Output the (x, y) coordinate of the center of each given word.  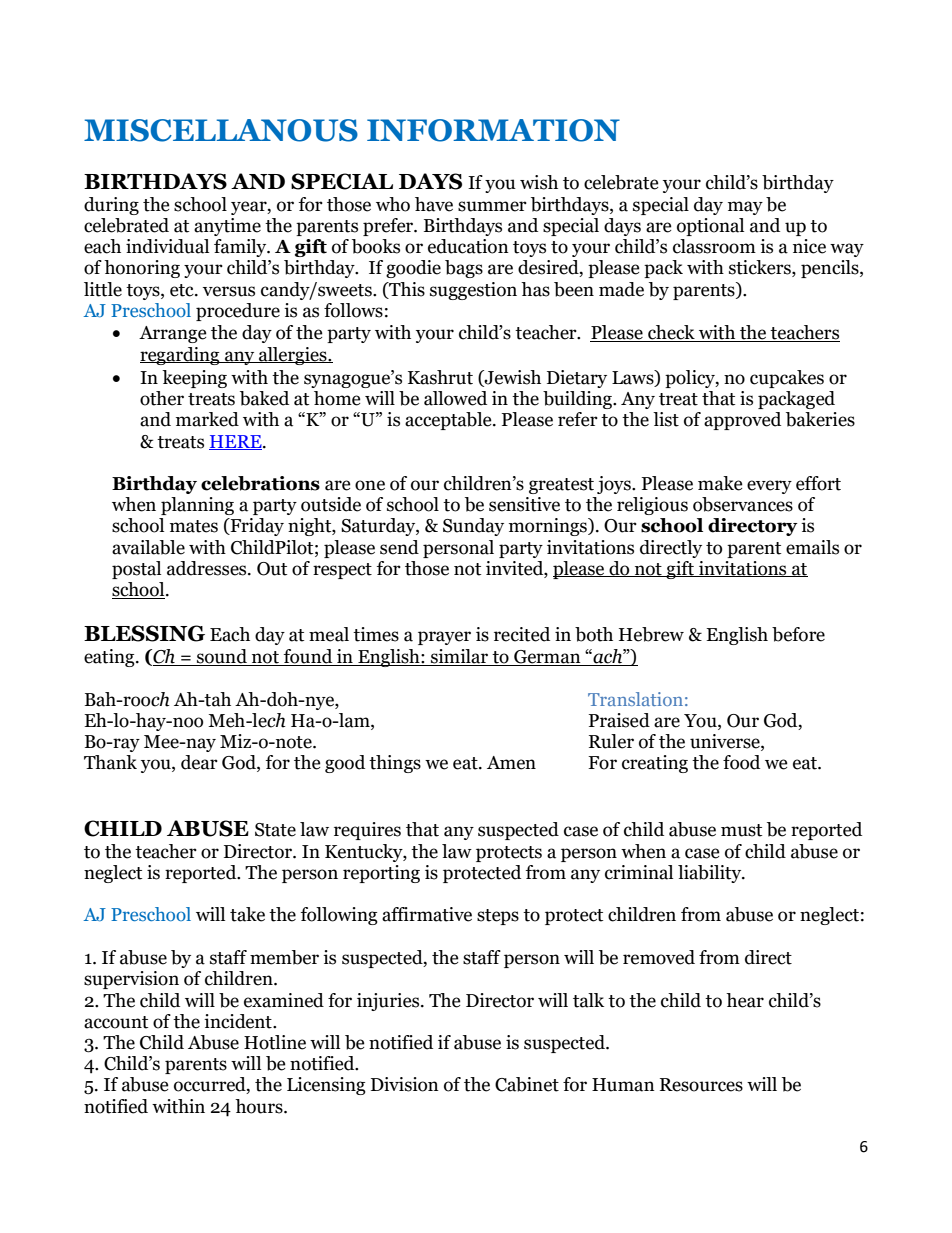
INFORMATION (493, 130)
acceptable (449, 421)
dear (199, 762)
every (769, 487)
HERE (236, 442)
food (741, 762)
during (111, 206)
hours (260, 1106)
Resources (701, 1085)
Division (405, 1084)
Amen (511, 763)
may (745, 208)
